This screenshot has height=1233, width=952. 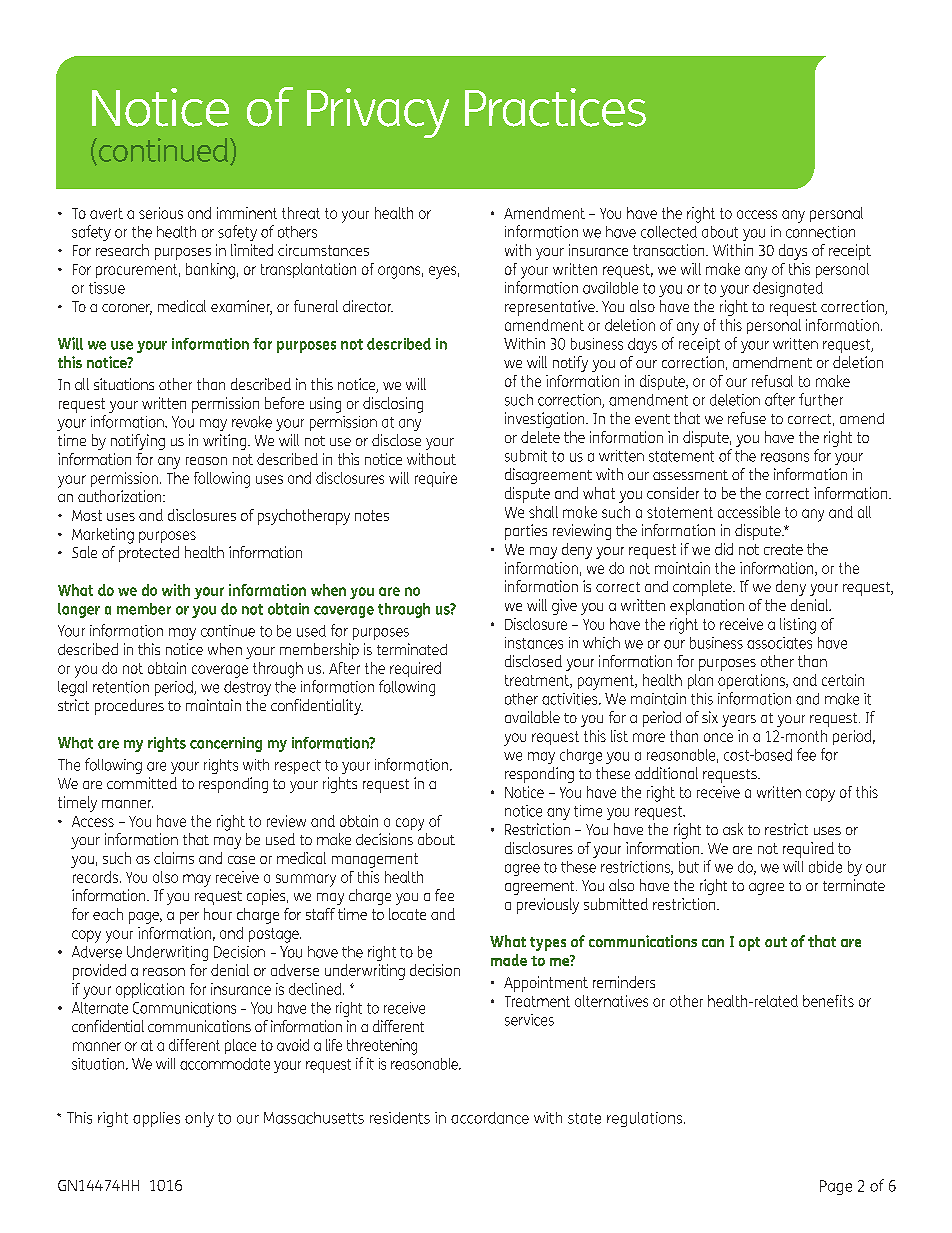 I want to click on serious, so click(x=161, y=213).
